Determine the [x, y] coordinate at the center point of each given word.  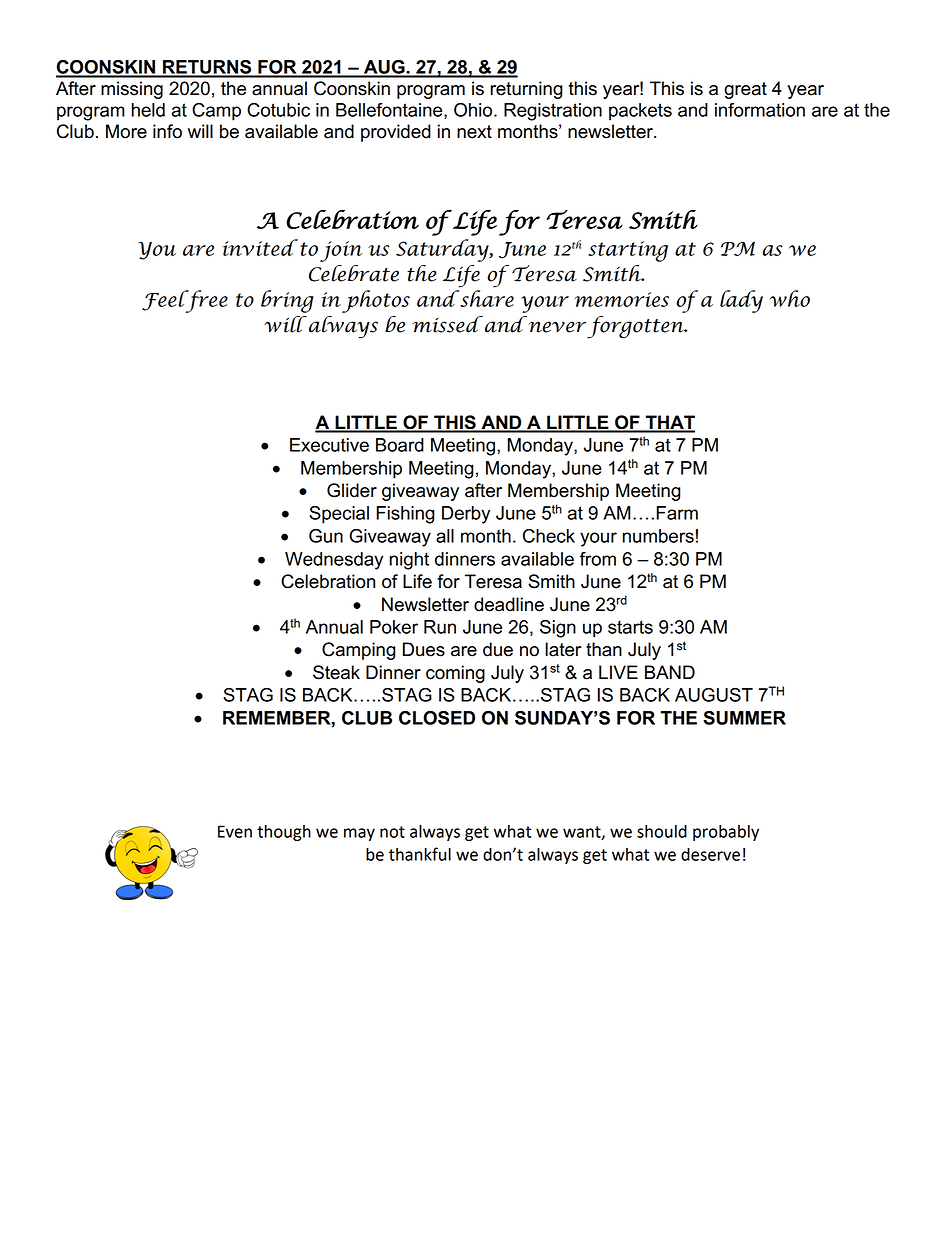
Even [235, 831]
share [486, 298]
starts [630, 627]
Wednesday [334, 561]
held [148, 110]
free [205, 301]
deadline [509, 604]
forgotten [636, 327]
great [745, 90]
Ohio [474, 110]
